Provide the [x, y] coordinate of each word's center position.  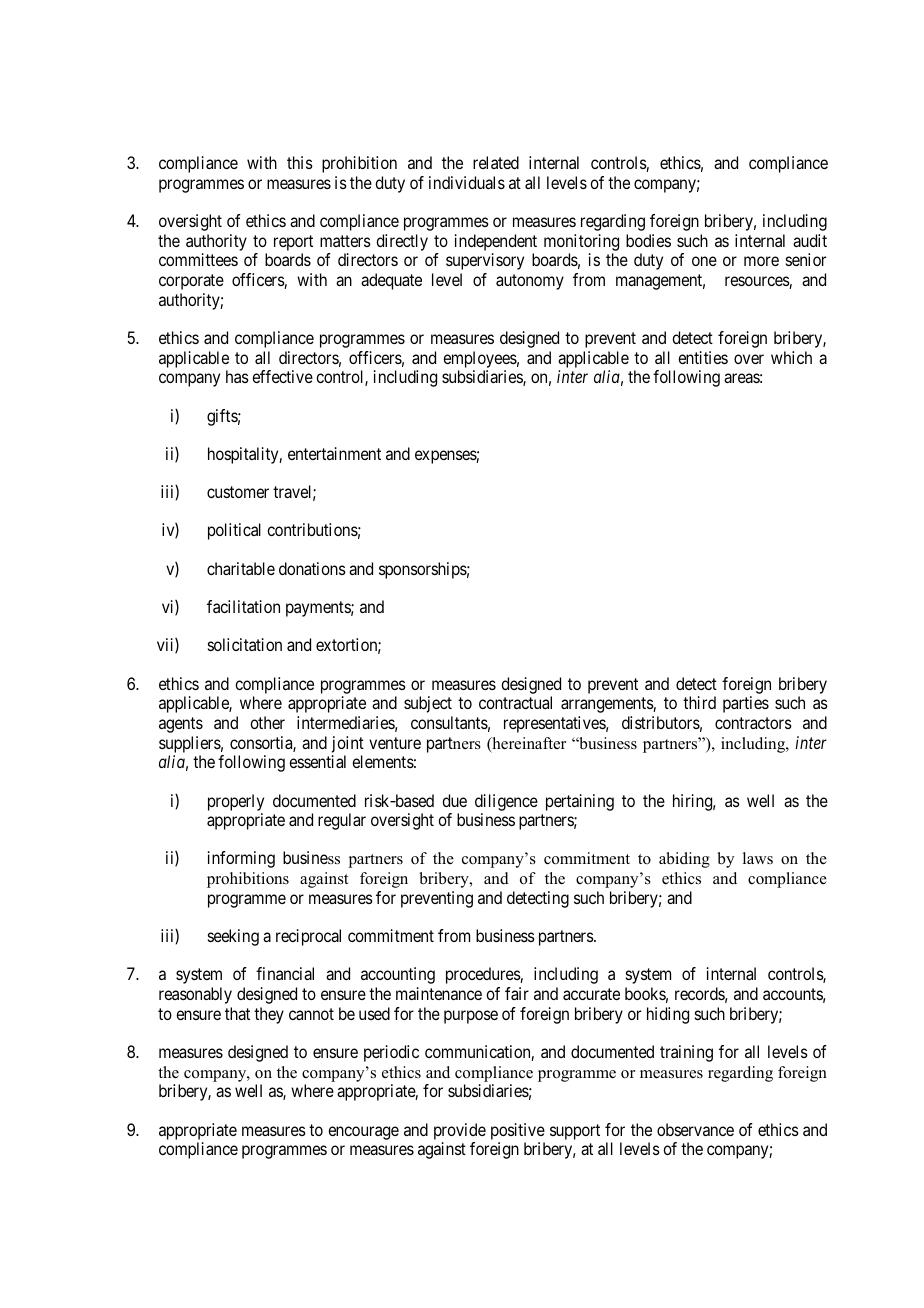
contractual [515, 702]
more [761, 261]
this [300, 162]
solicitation [245, 644]
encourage [363, 1133]
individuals [467, 182]
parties [746, 704]
